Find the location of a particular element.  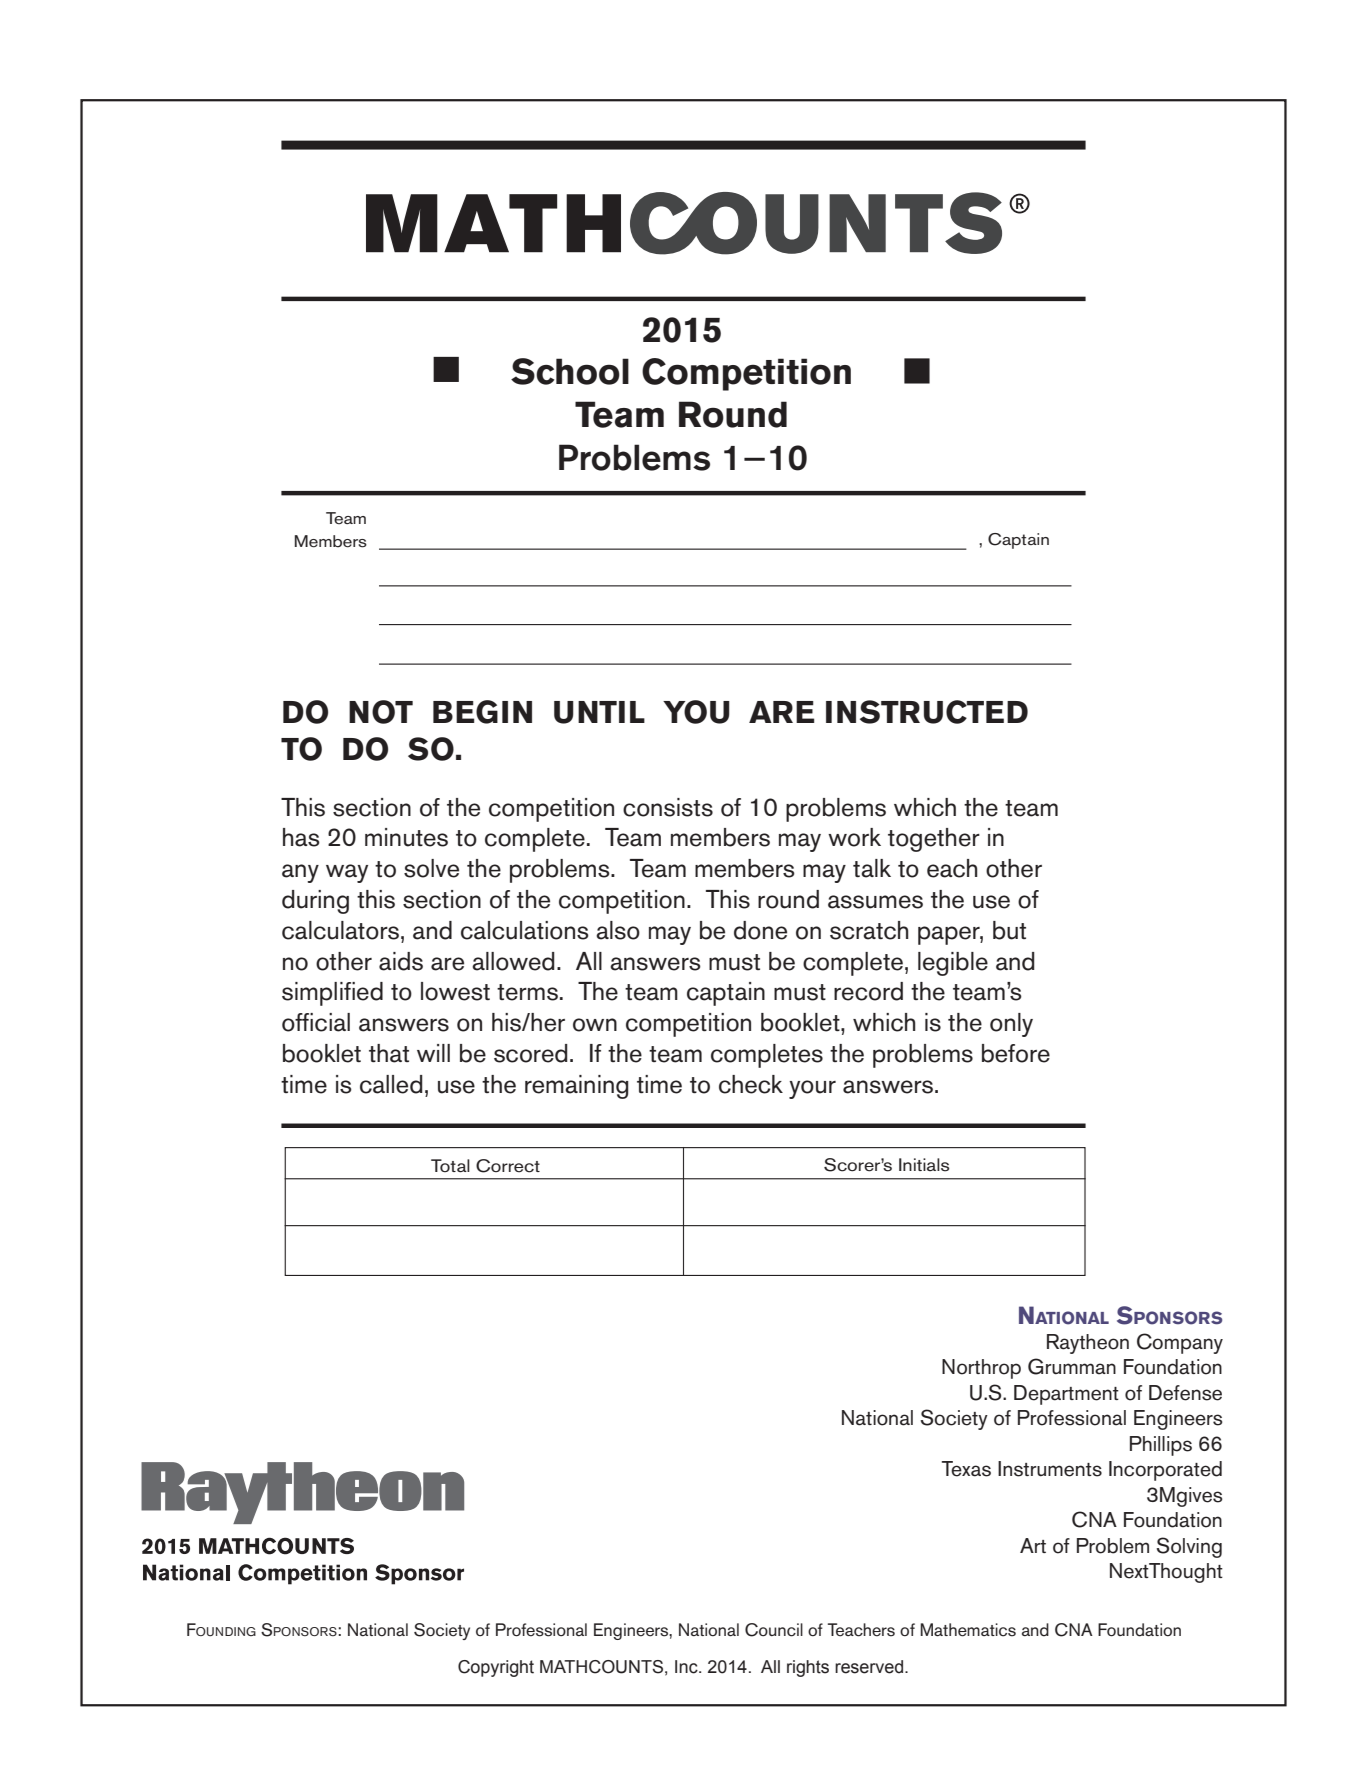

INSTRUCTED is located at coordinates (927, 712).
